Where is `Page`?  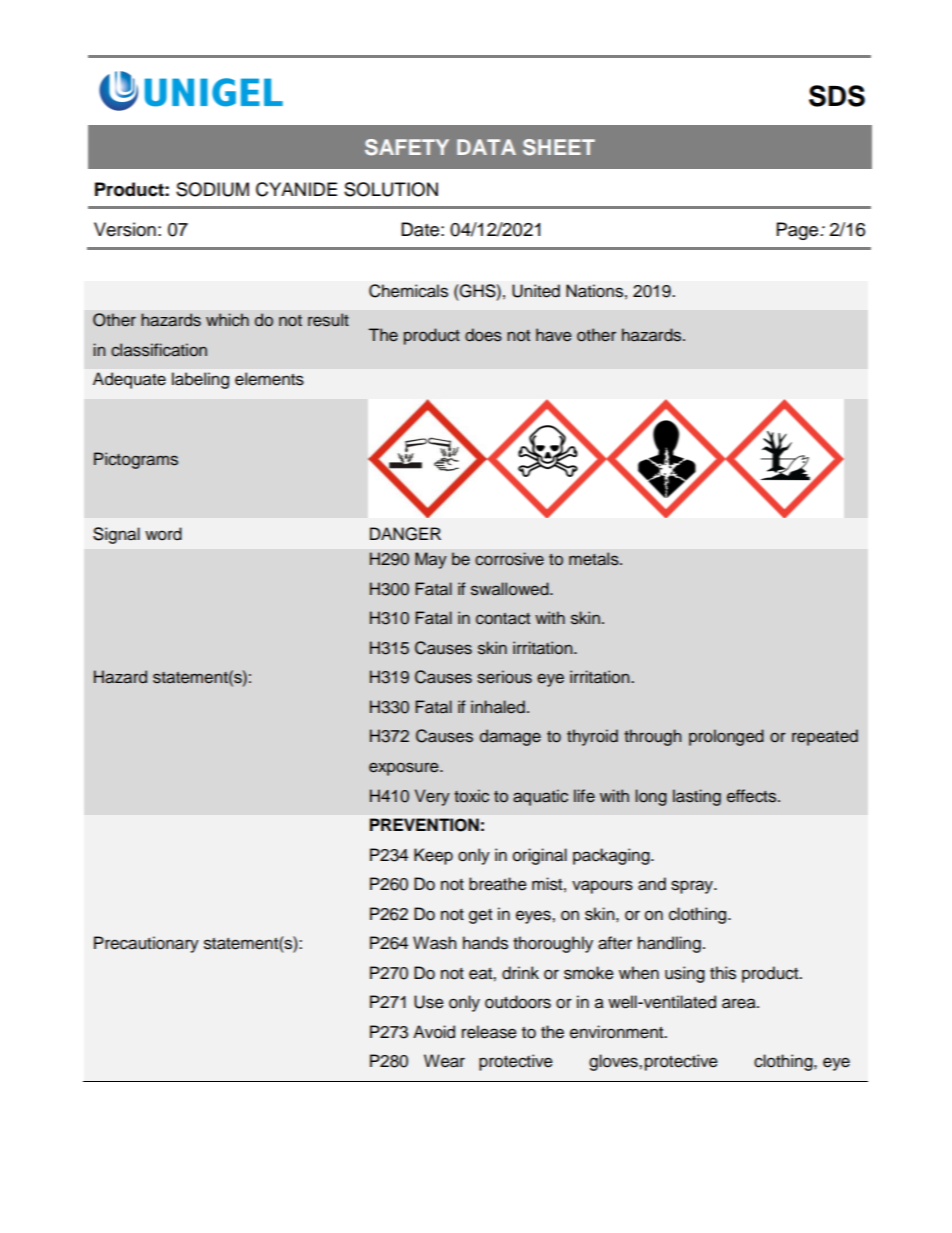 Page is located at coordinates (799, 231).
